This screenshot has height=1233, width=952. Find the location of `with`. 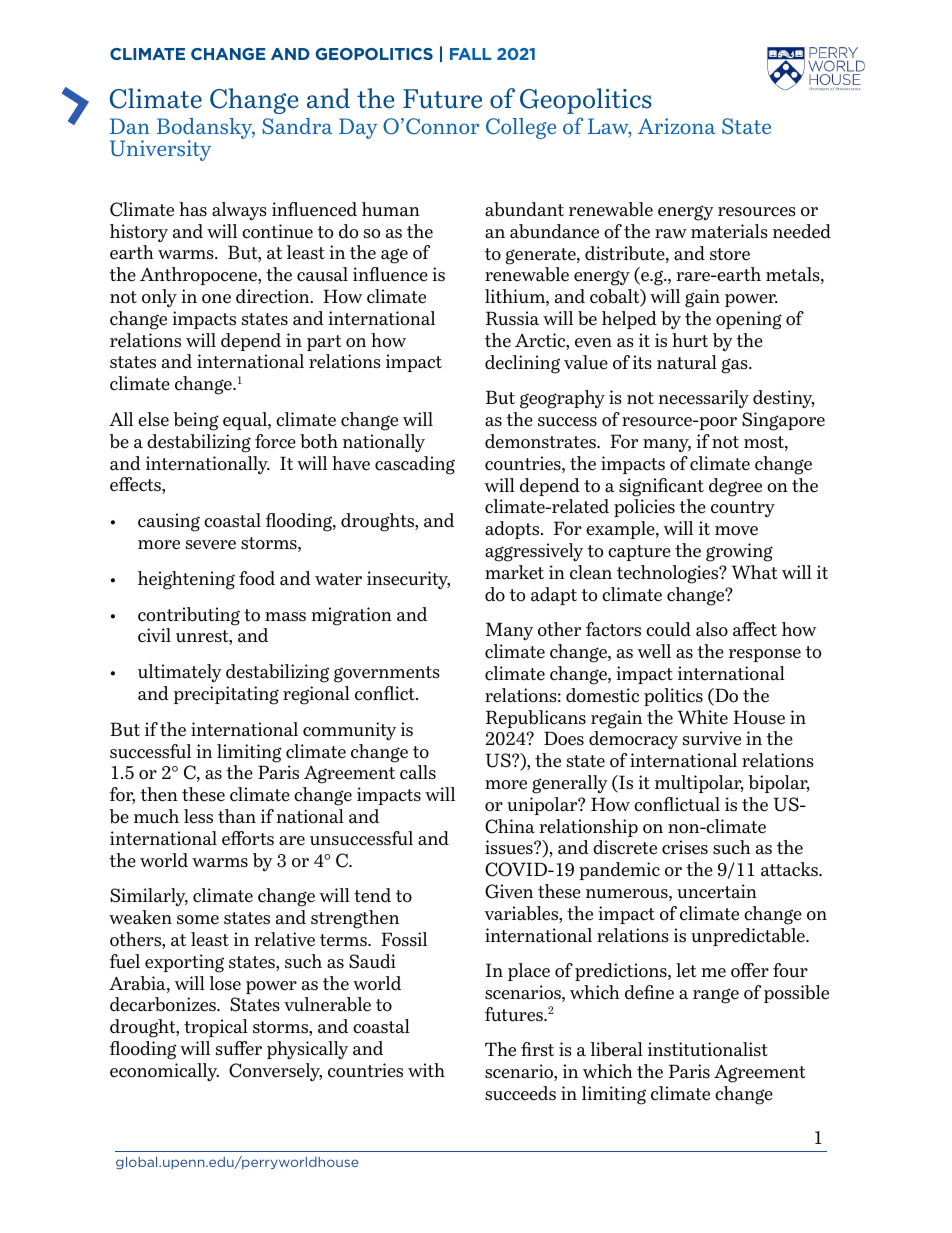

with is located at coordinates (426, 1070).
